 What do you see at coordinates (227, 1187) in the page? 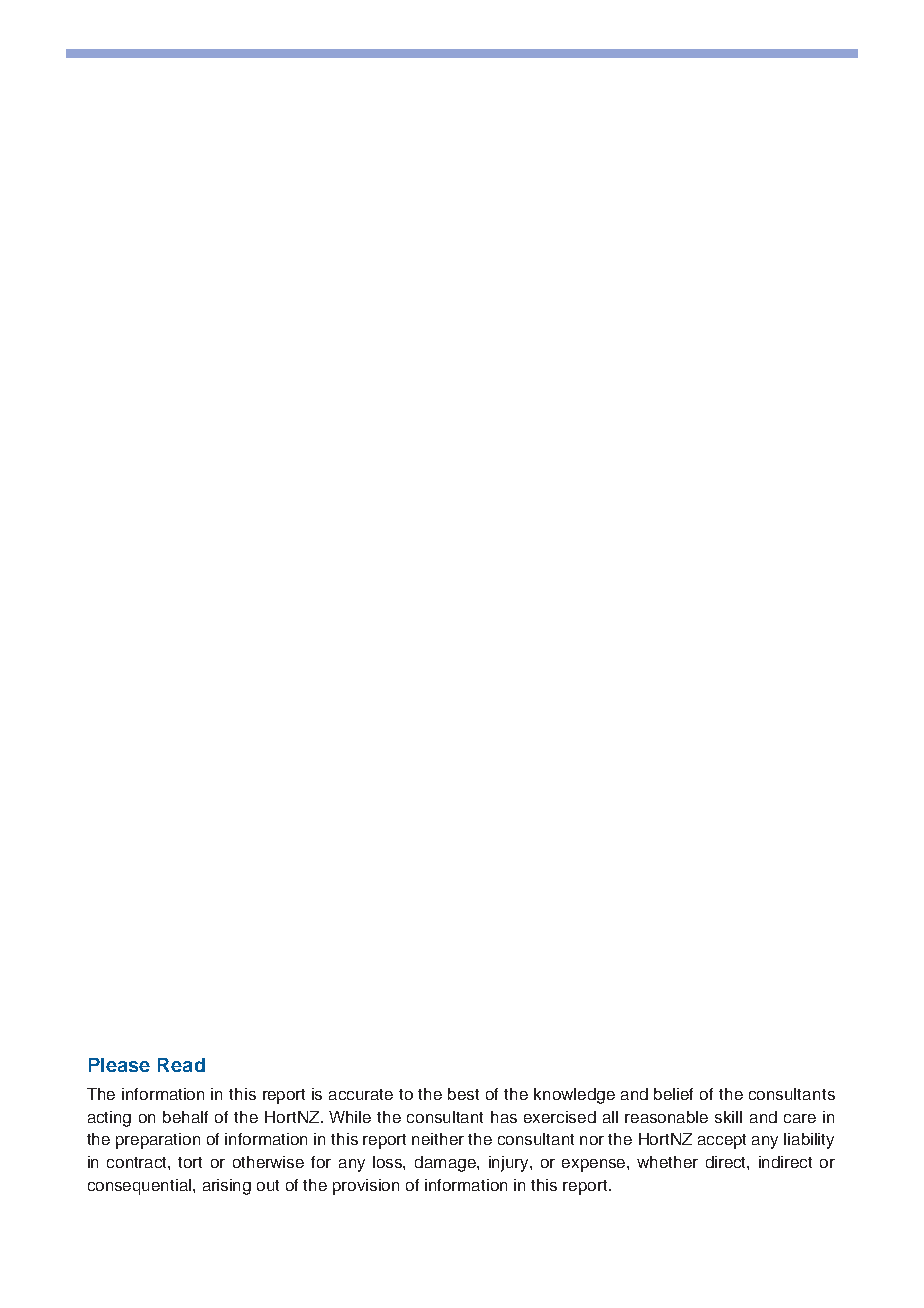
I see `arising` at bounding box center [227, 1187].
